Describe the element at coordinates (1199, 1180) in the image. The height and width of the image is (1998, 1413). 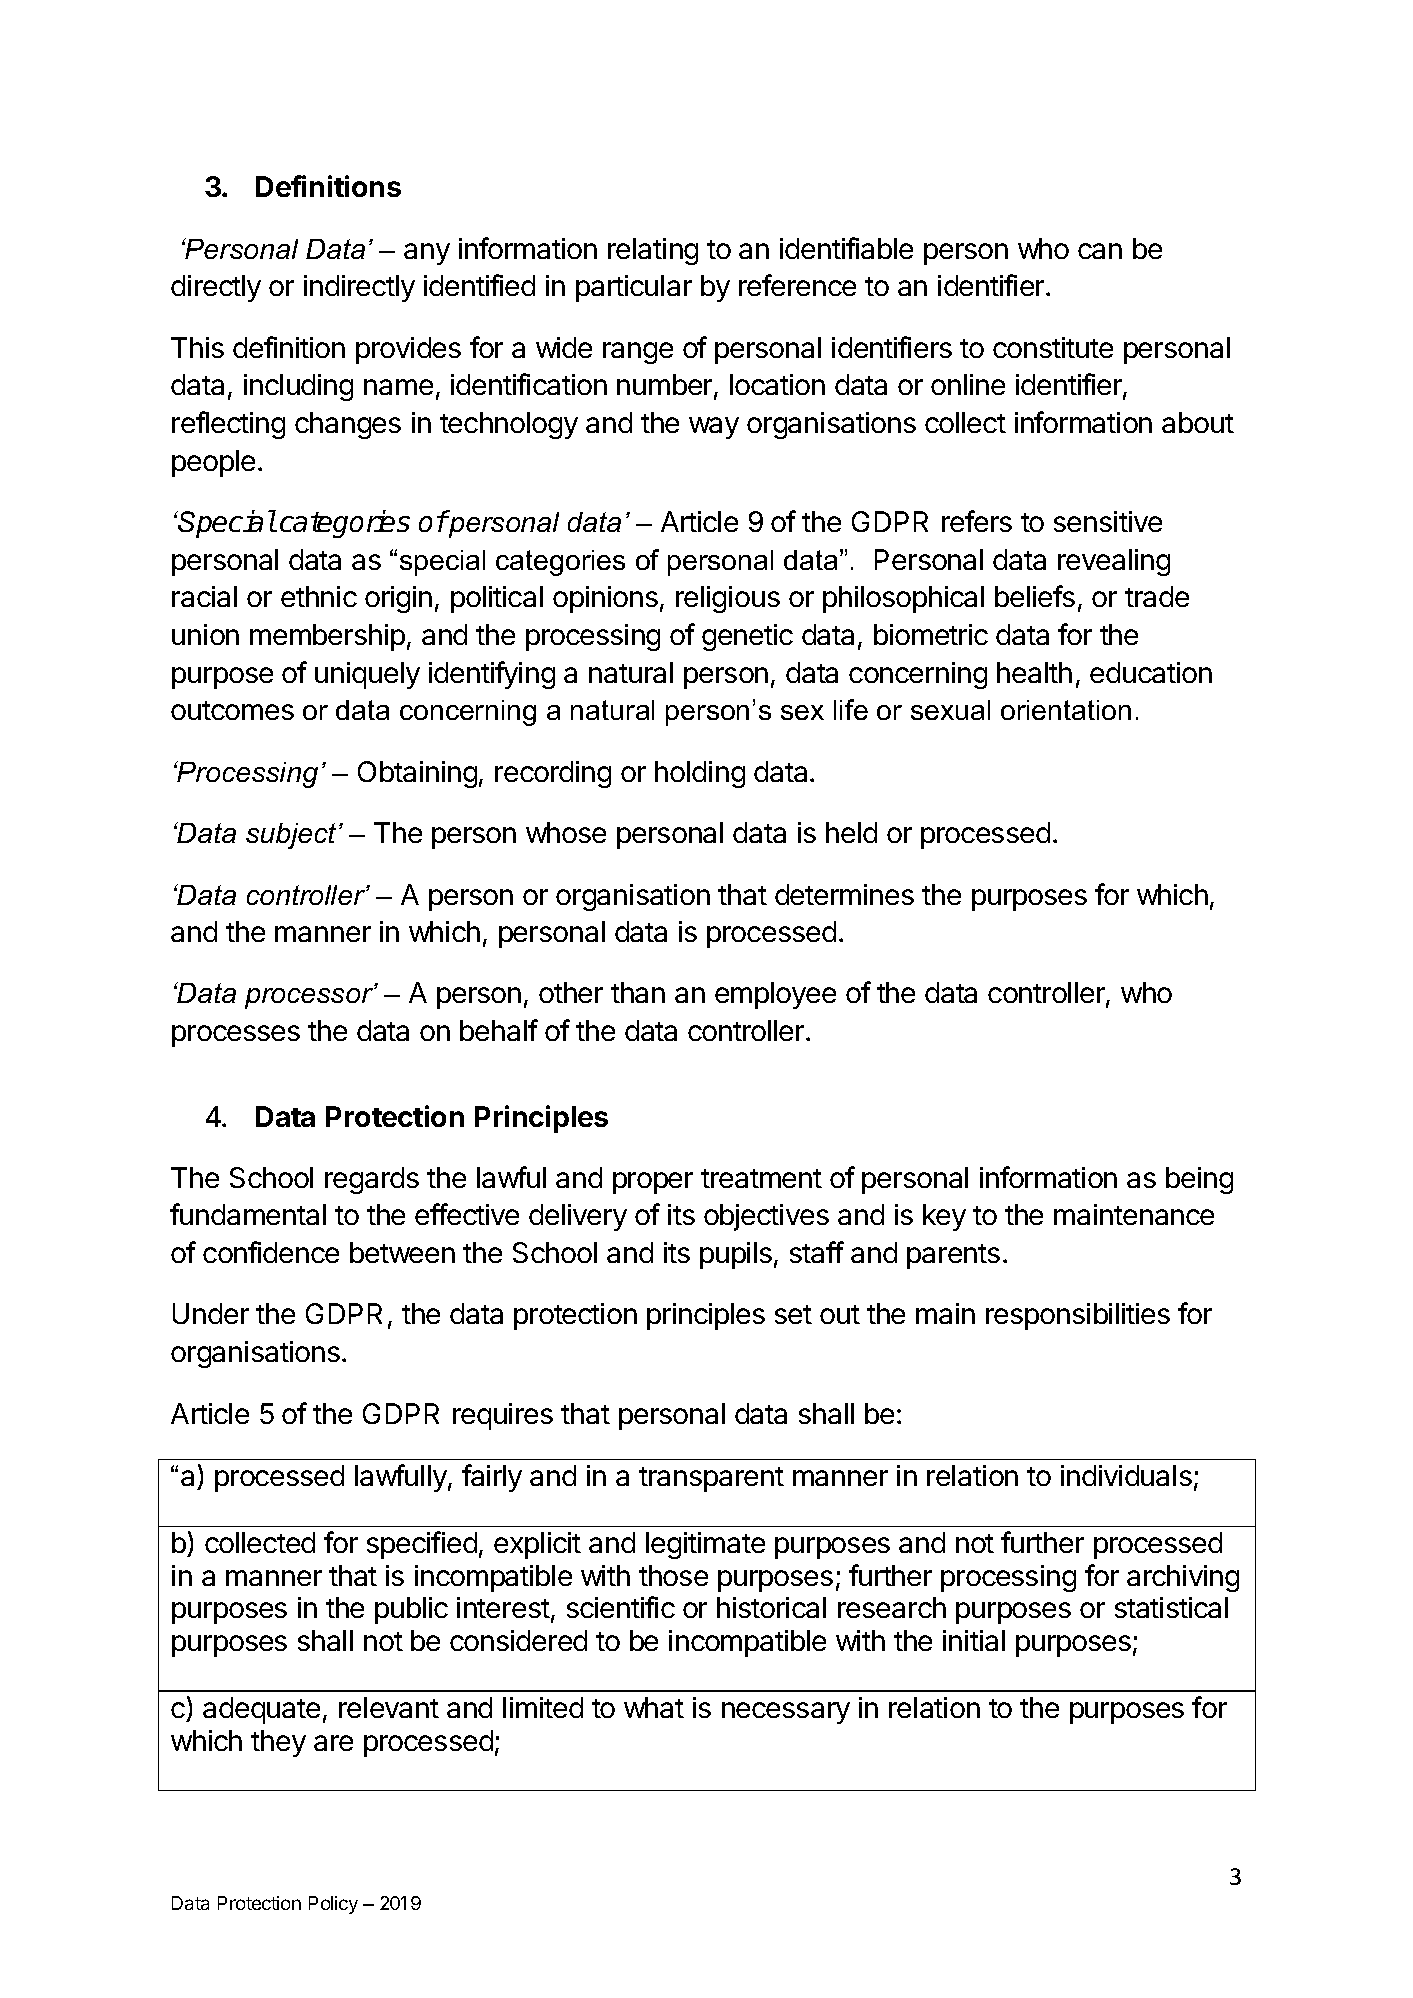
I see `being` at that location.
